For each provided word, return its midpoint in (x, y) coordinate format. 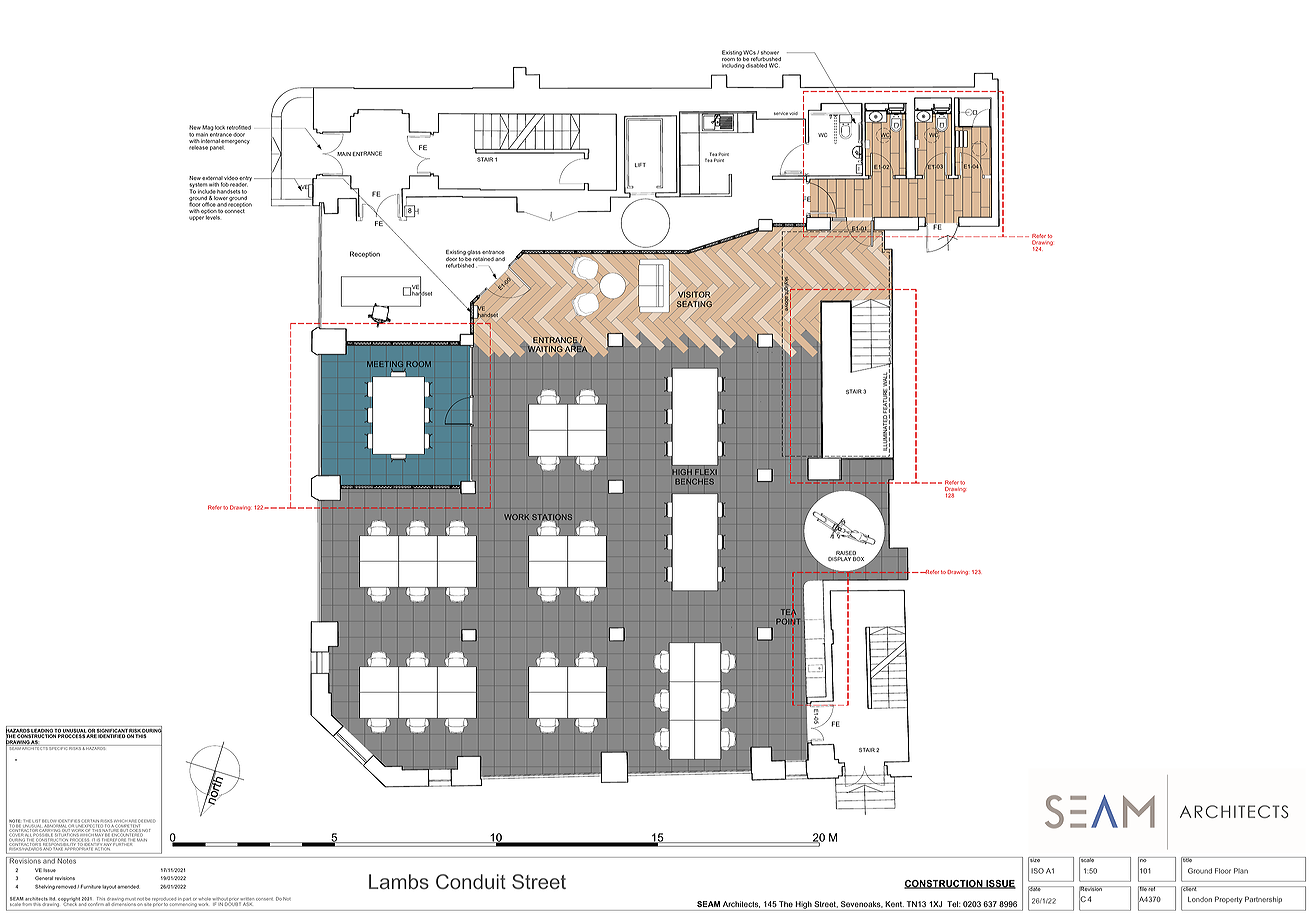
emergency (235, 143)
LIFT (640, 165)
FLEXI (706, 472)
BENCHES (694, 481)
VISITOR (694, 294)
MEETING (385, 365)
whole (205, 899)
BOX (858, 559)
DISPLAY (839, 559)
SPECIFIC (58, 747)
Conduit (471, 881)
